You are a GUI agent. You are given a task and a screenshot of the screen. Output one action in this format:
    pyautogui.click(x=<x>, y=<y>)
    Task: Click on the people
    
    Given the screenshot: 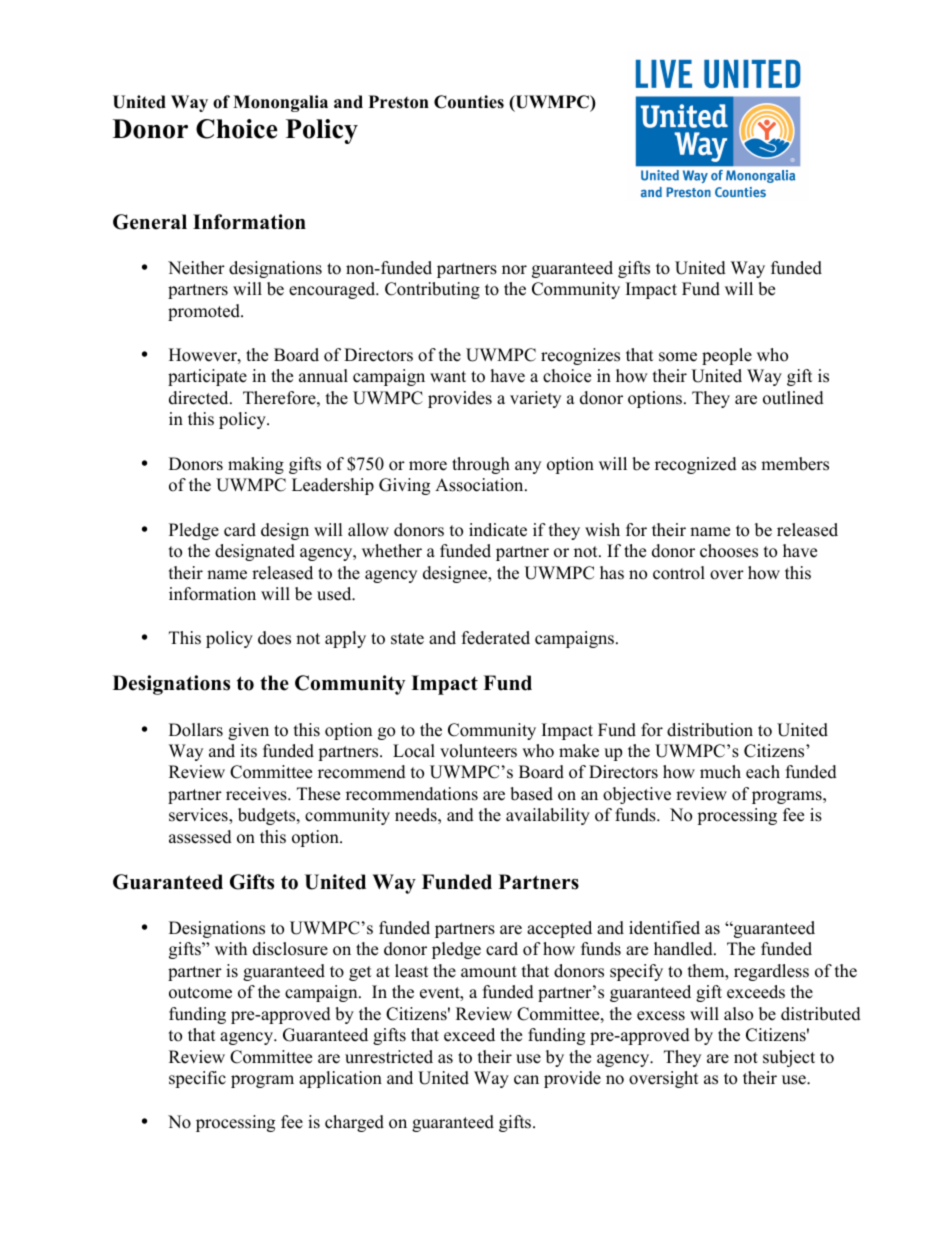 What is the action you would take?
    pyautogui.click(x=727, y=356)
